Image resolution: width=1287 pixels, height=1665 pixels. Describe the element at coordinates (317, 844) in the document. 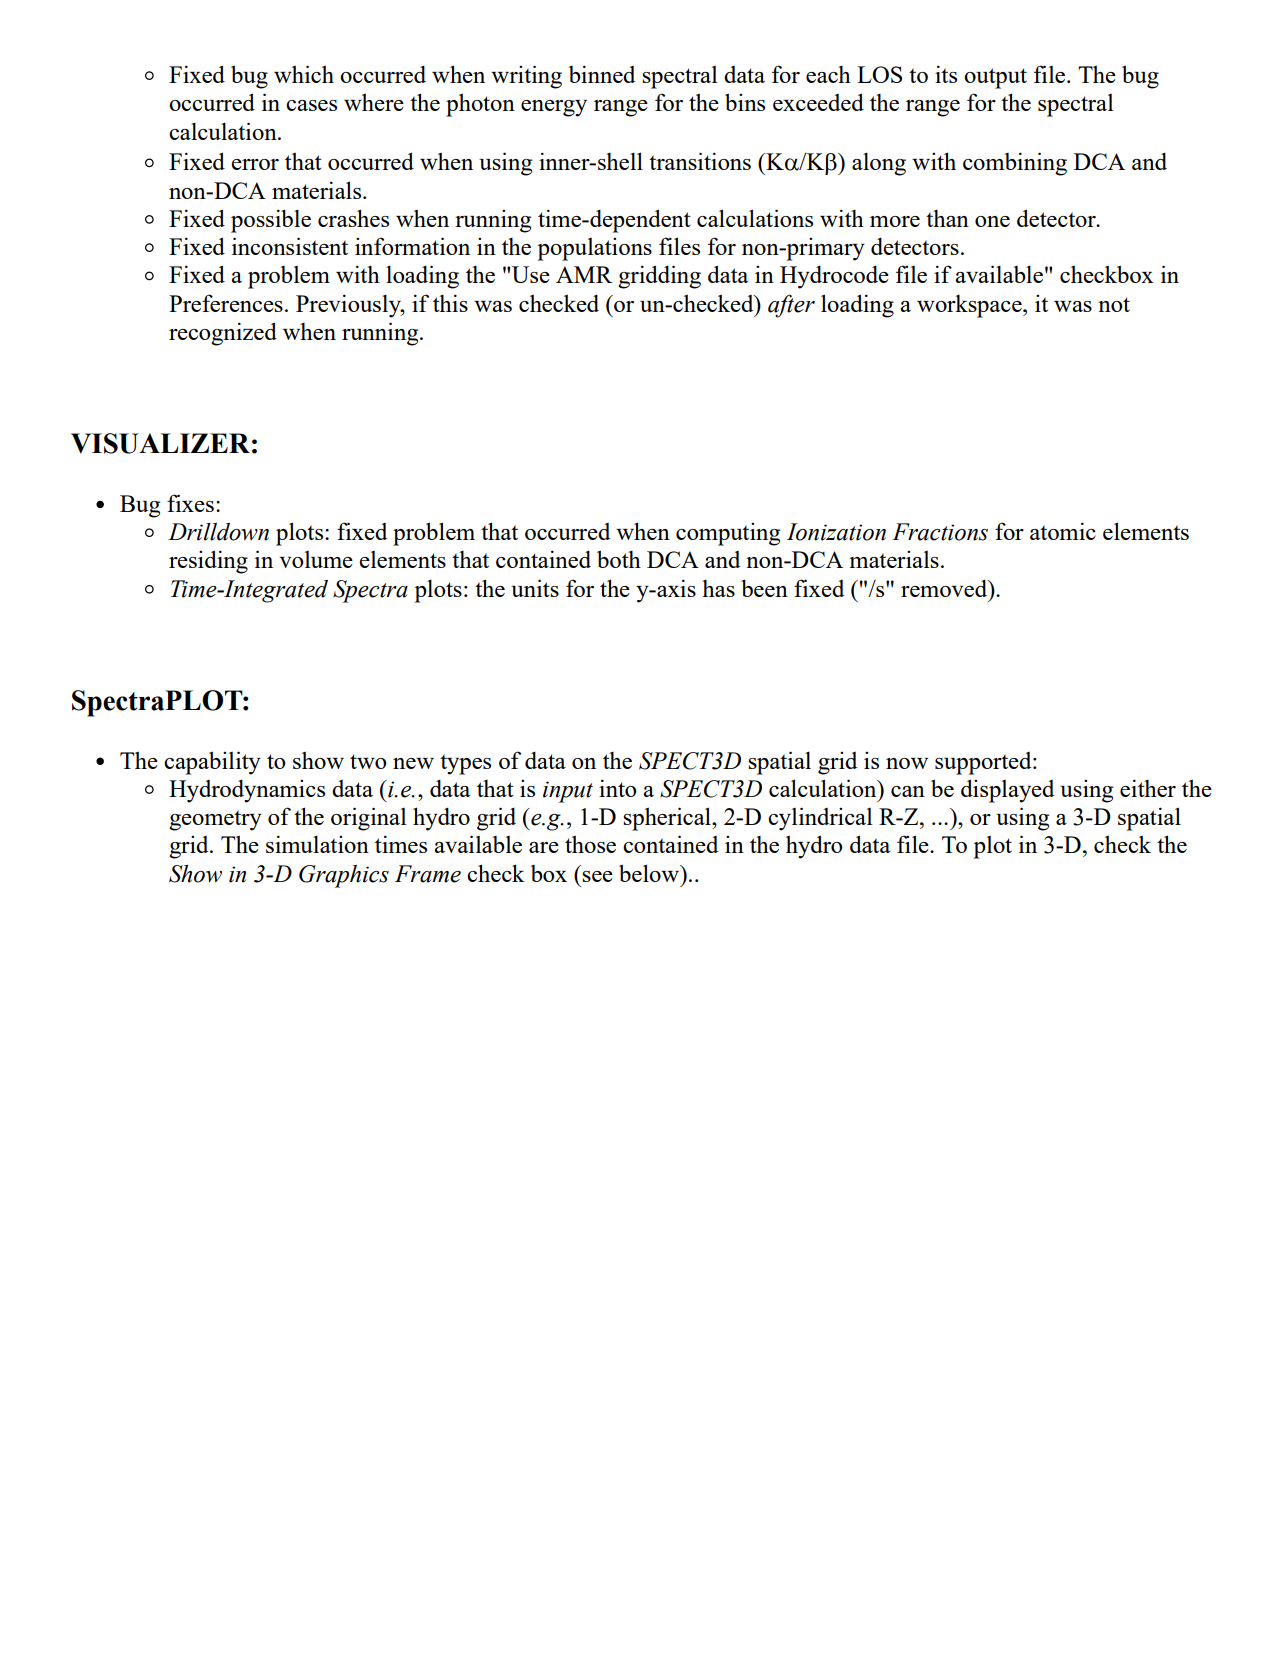

I see `simulation` at that location.
